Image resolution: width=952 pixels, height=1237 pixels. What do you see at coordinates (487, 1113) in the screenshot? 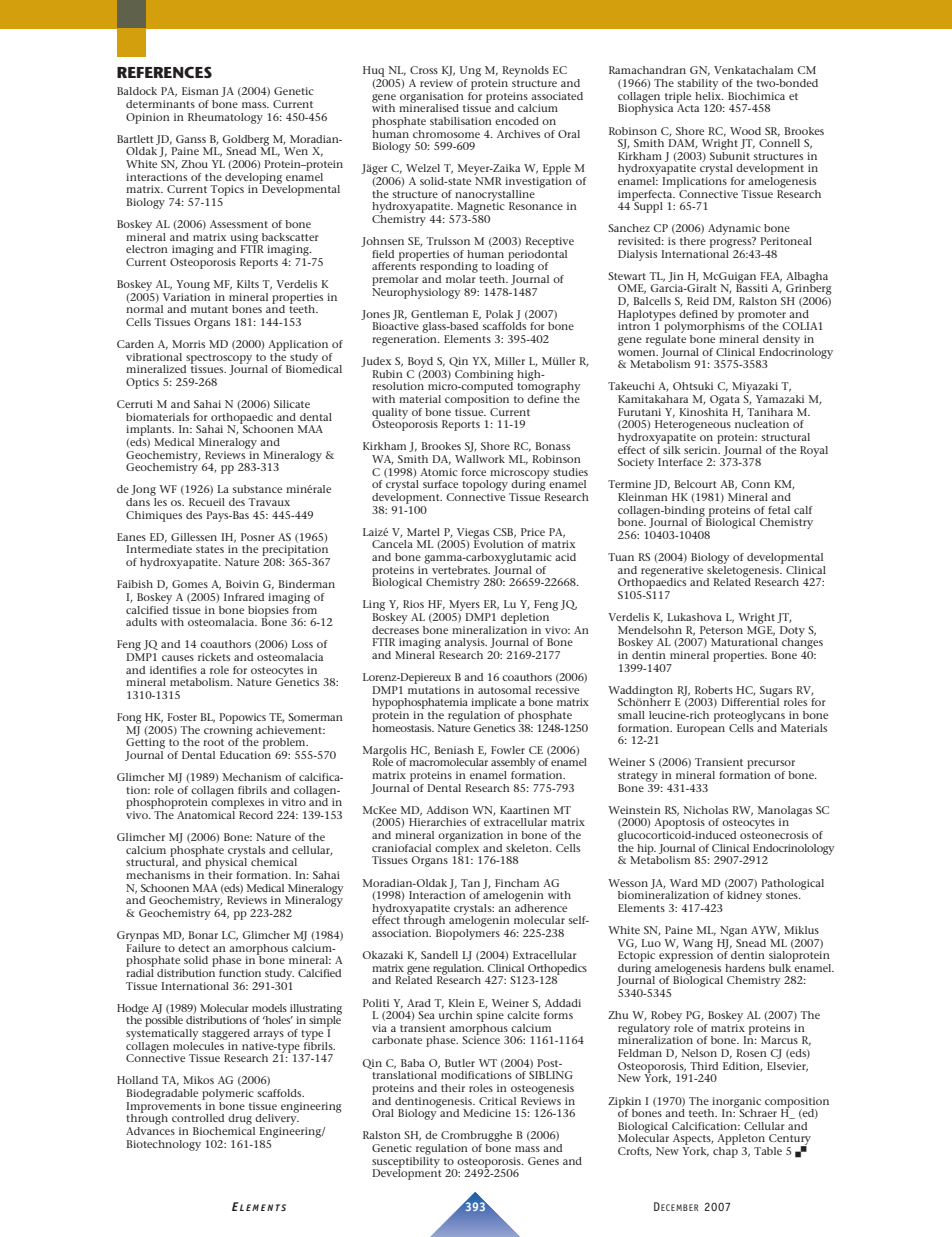
I see `Medicine` at bounding box center [487, 1113].
